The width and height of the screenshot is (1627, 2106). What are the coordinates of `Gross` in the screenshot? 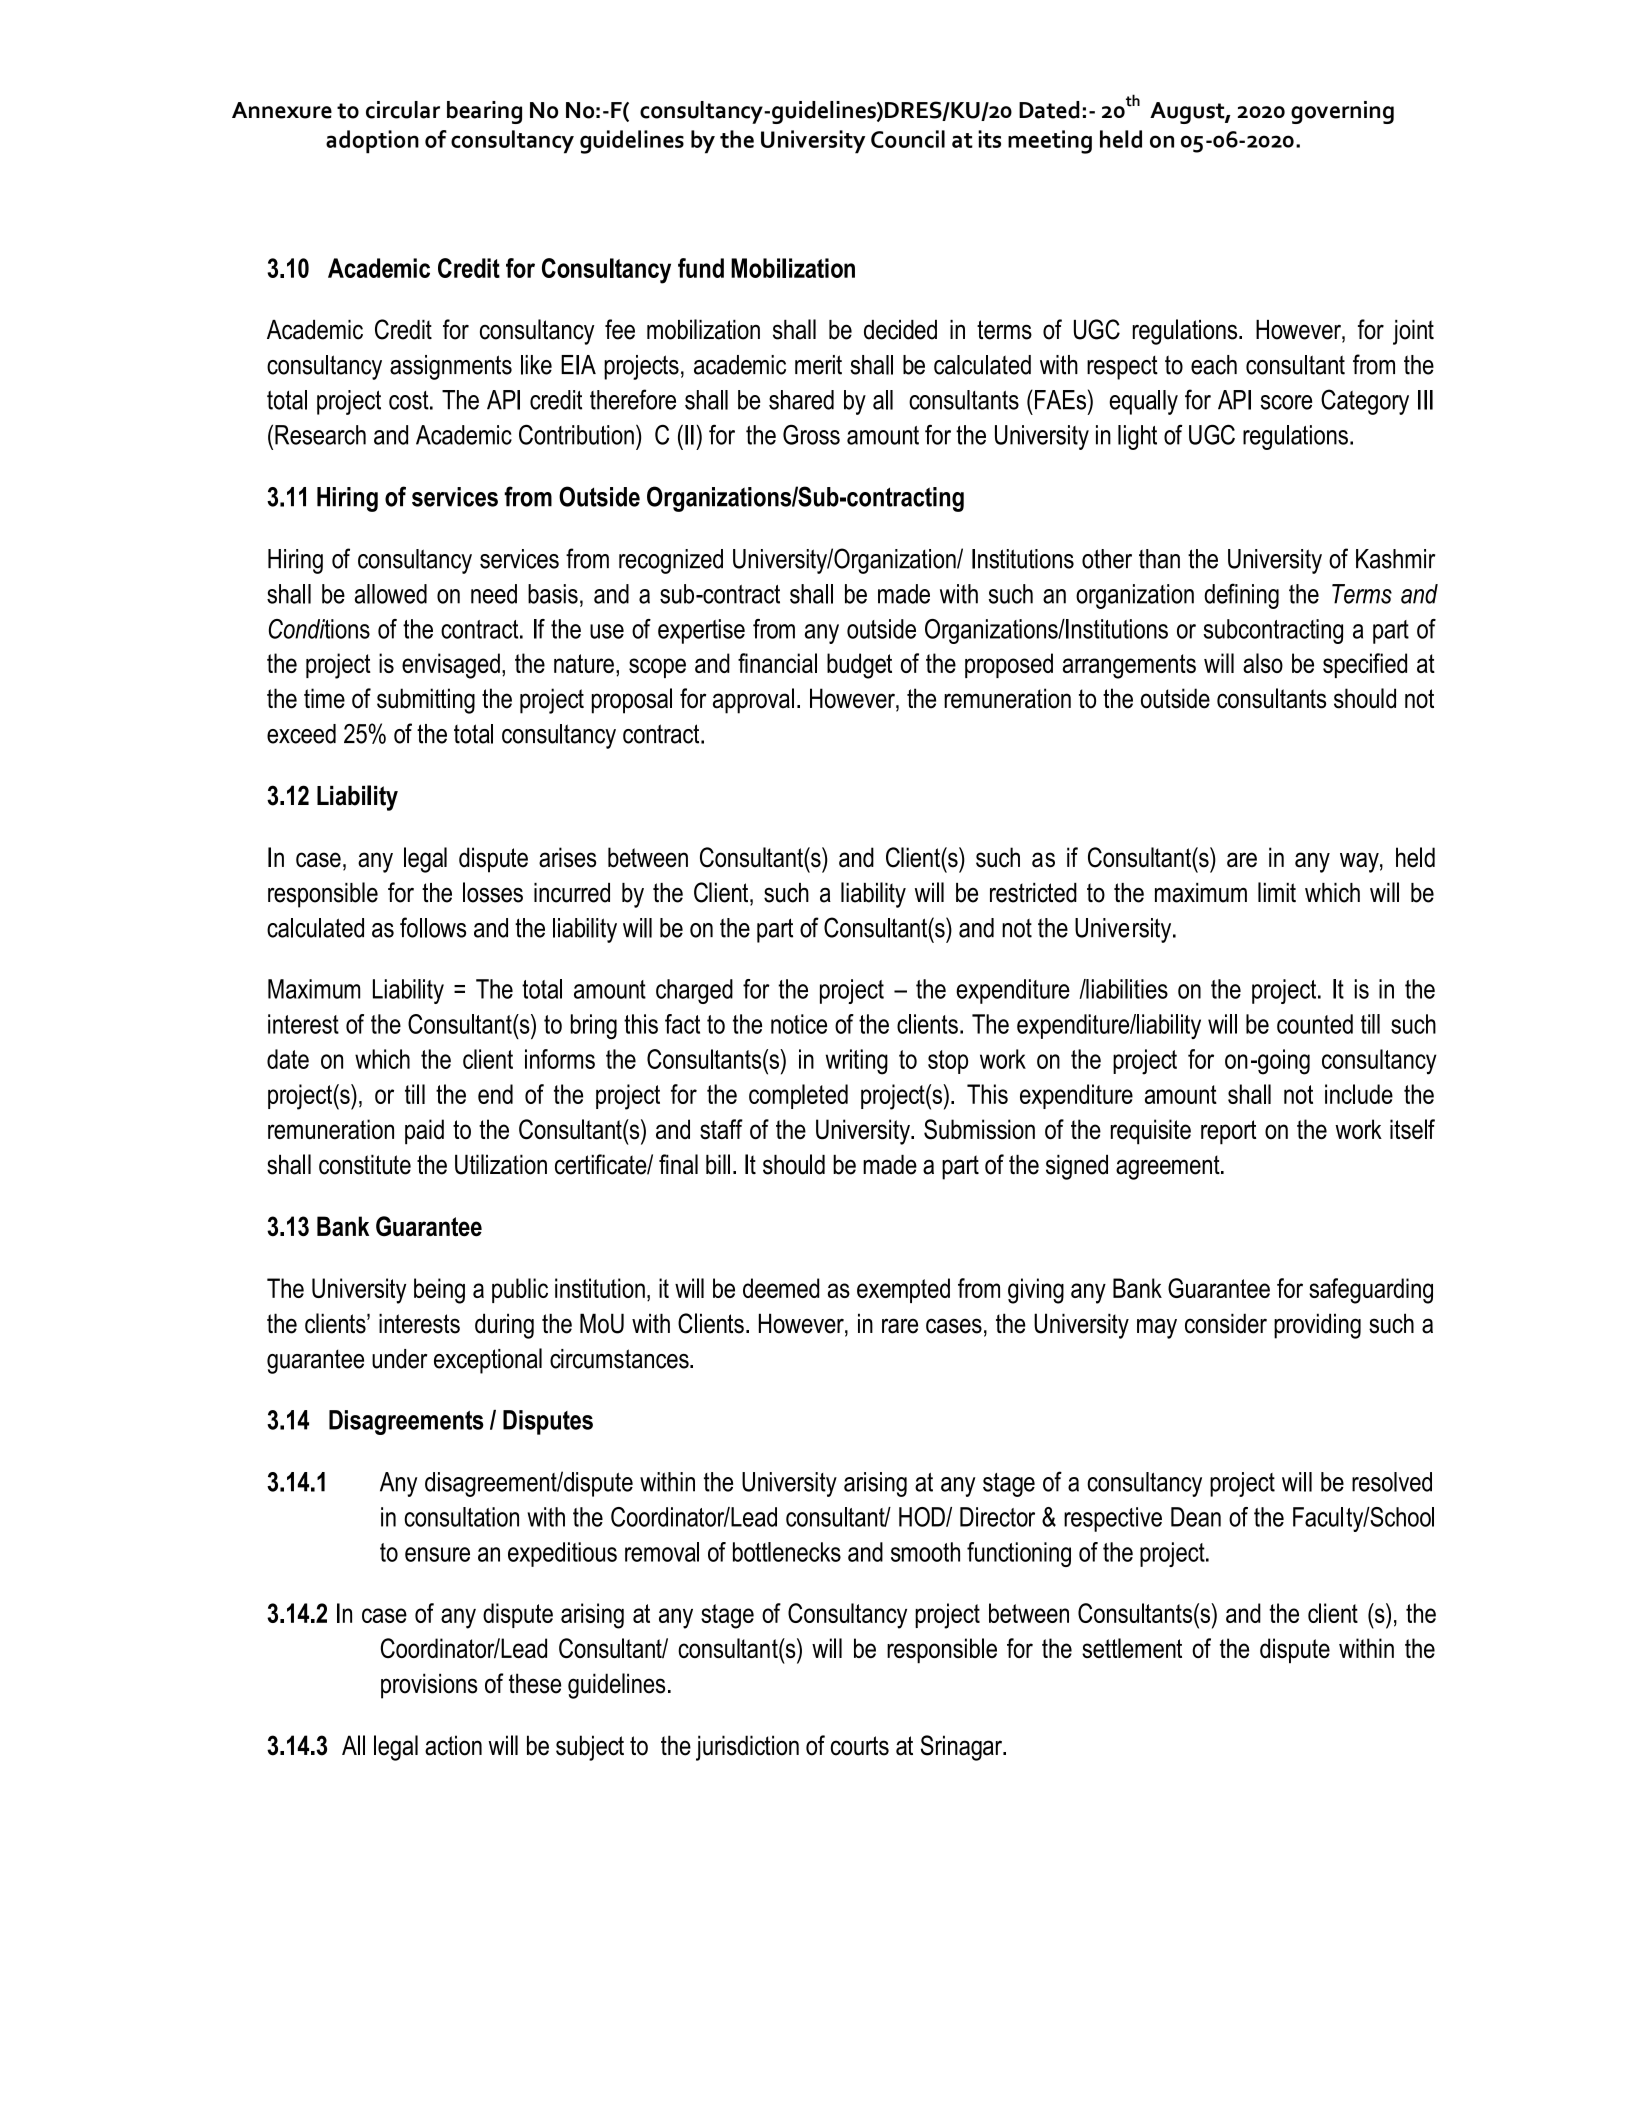 It's located at (811, 434).
